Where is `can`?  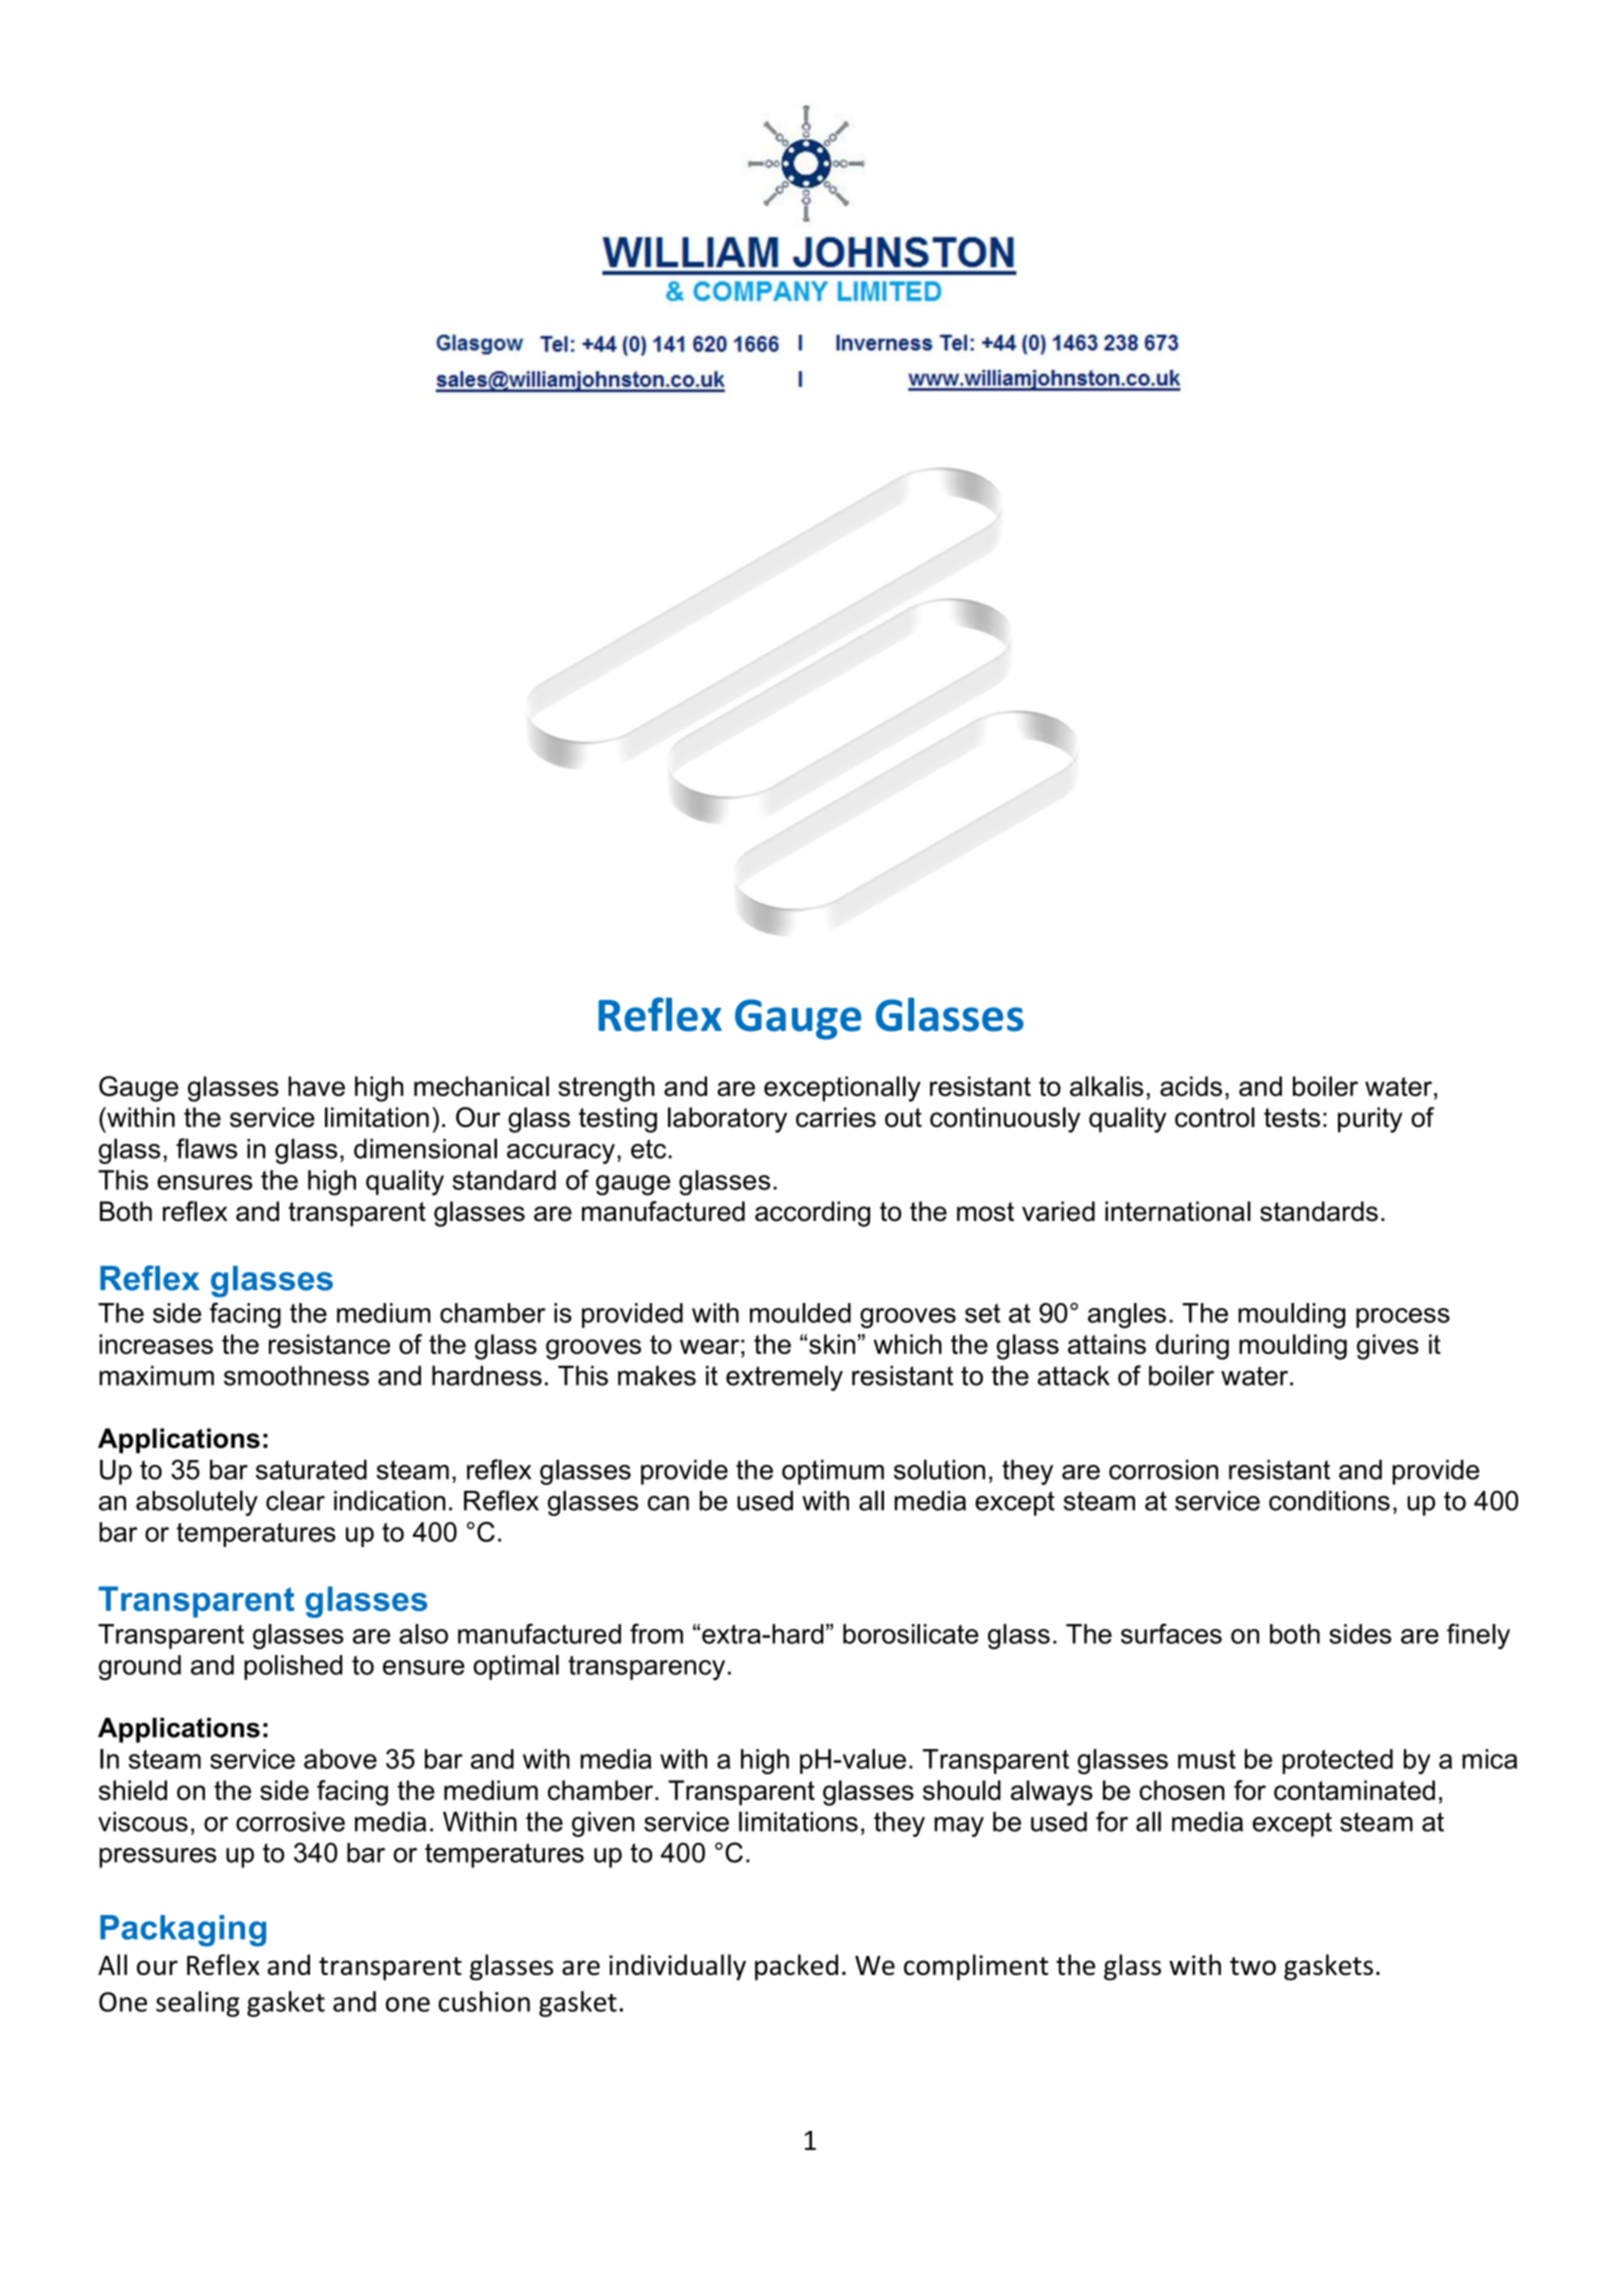 can is located at coordinates (668, 1503).
